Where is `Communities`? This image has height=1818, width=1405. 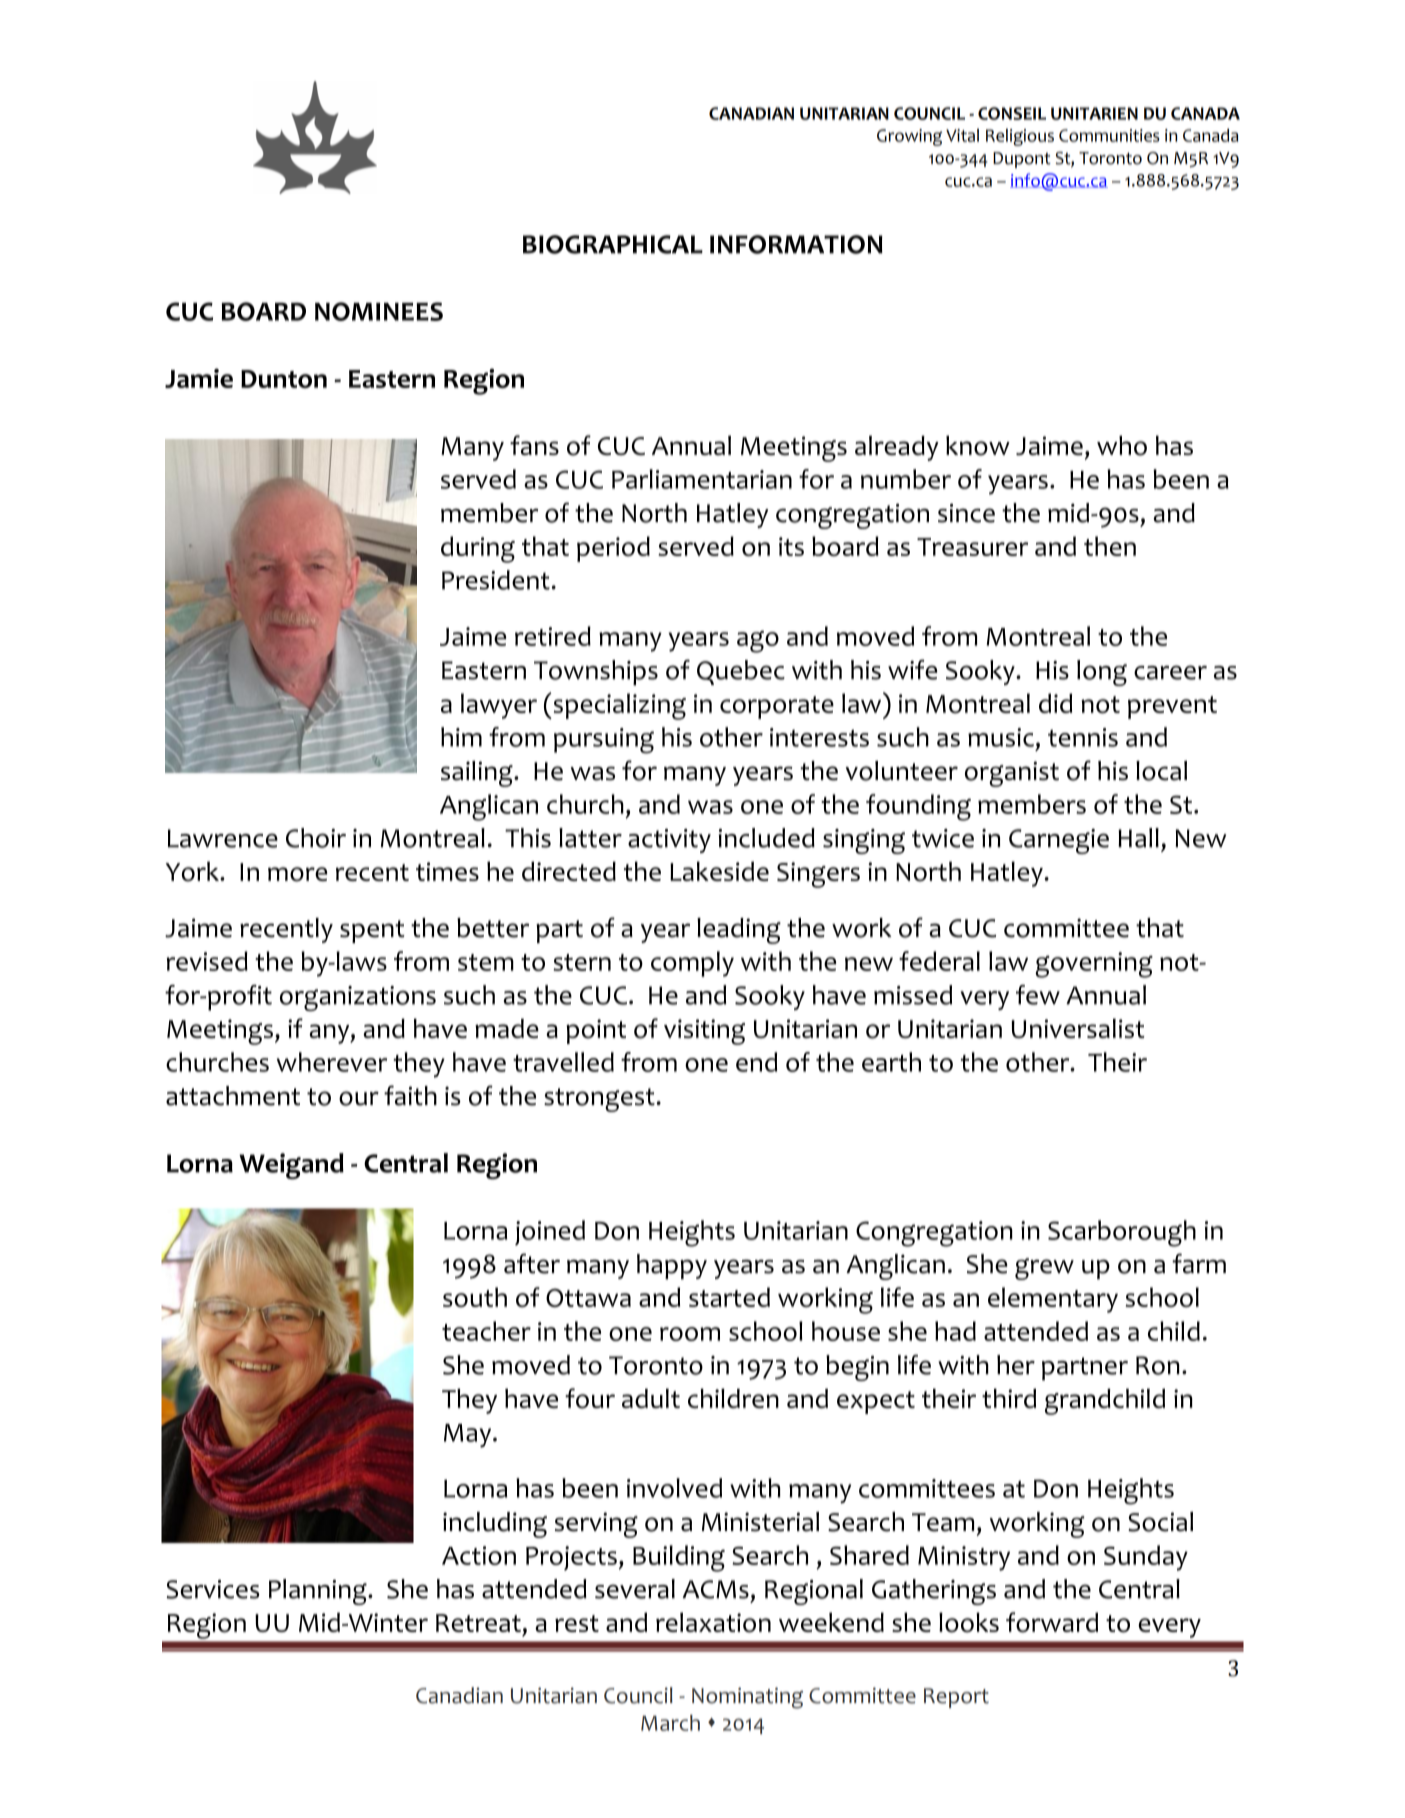 Communities is located at coordinates (1109, 135).
